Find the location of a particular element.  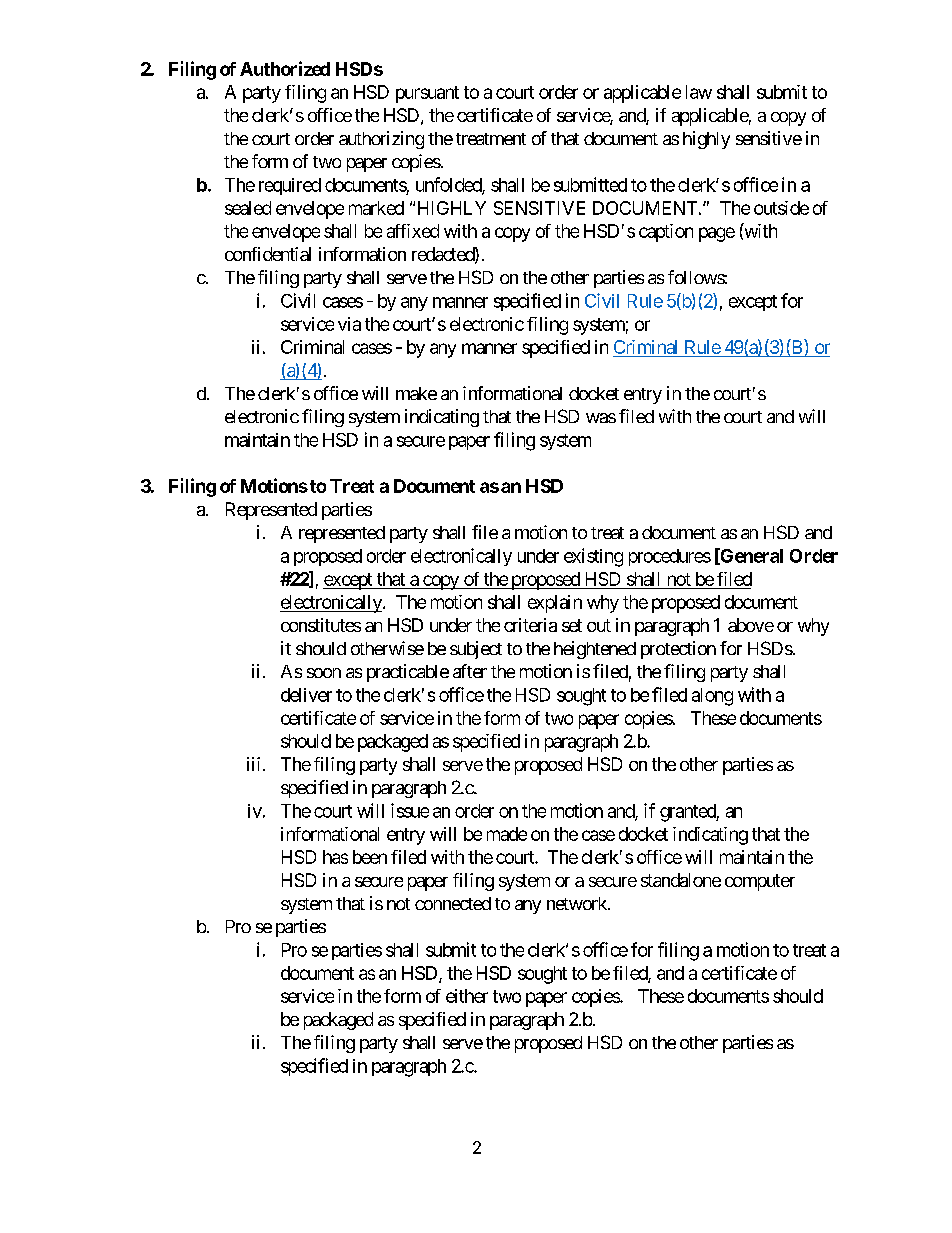

has is located at coordinates (335, 857).
